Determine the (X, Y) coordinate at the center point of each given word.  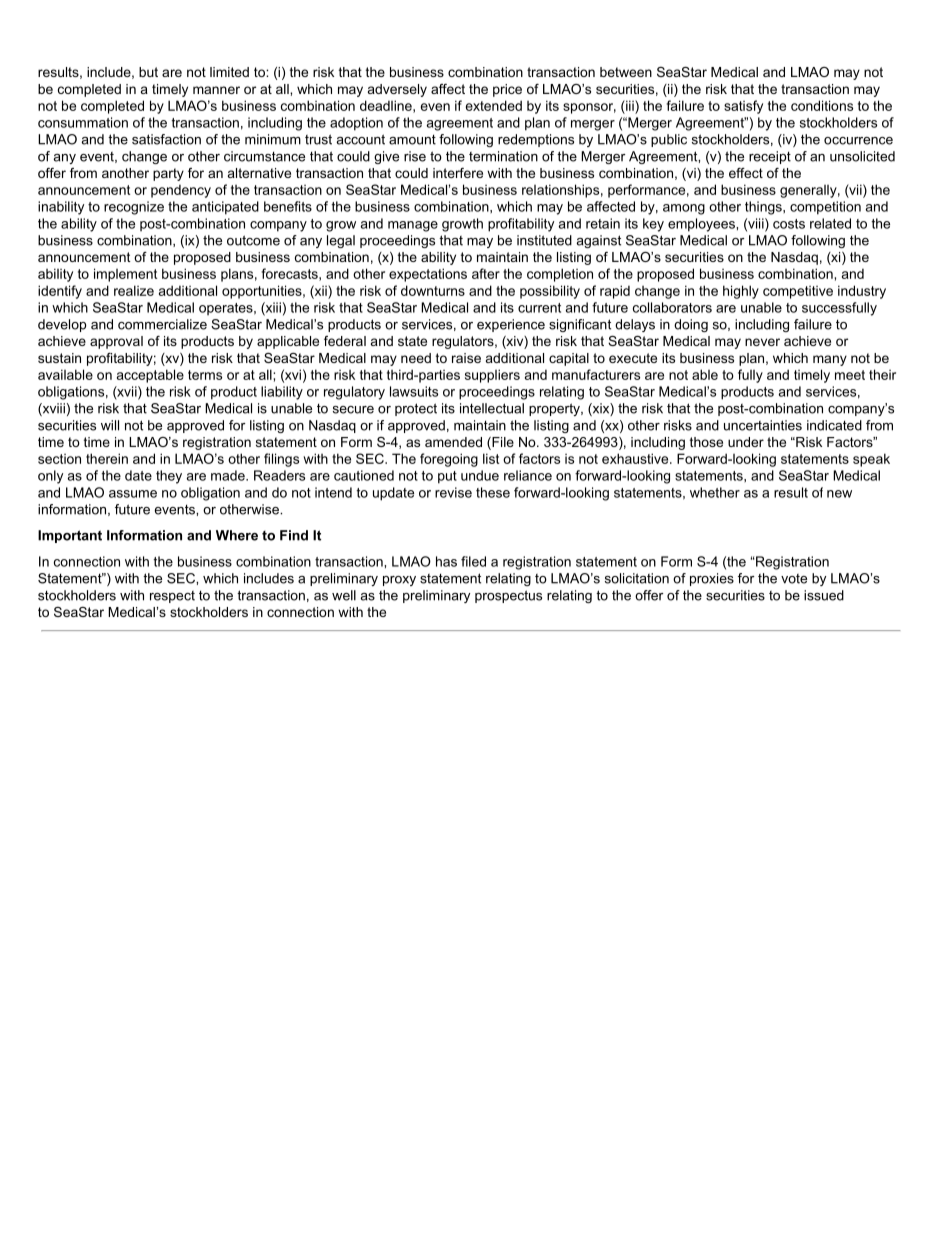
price (507, 90)
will (110, 425)
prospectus (508, 596)
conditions (822, 105)
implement (125, 275)
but (148, 72)
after (486, 273)
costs (789, 224)
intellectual (492, 408)
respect (172, 597)
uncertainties (763, 425)
